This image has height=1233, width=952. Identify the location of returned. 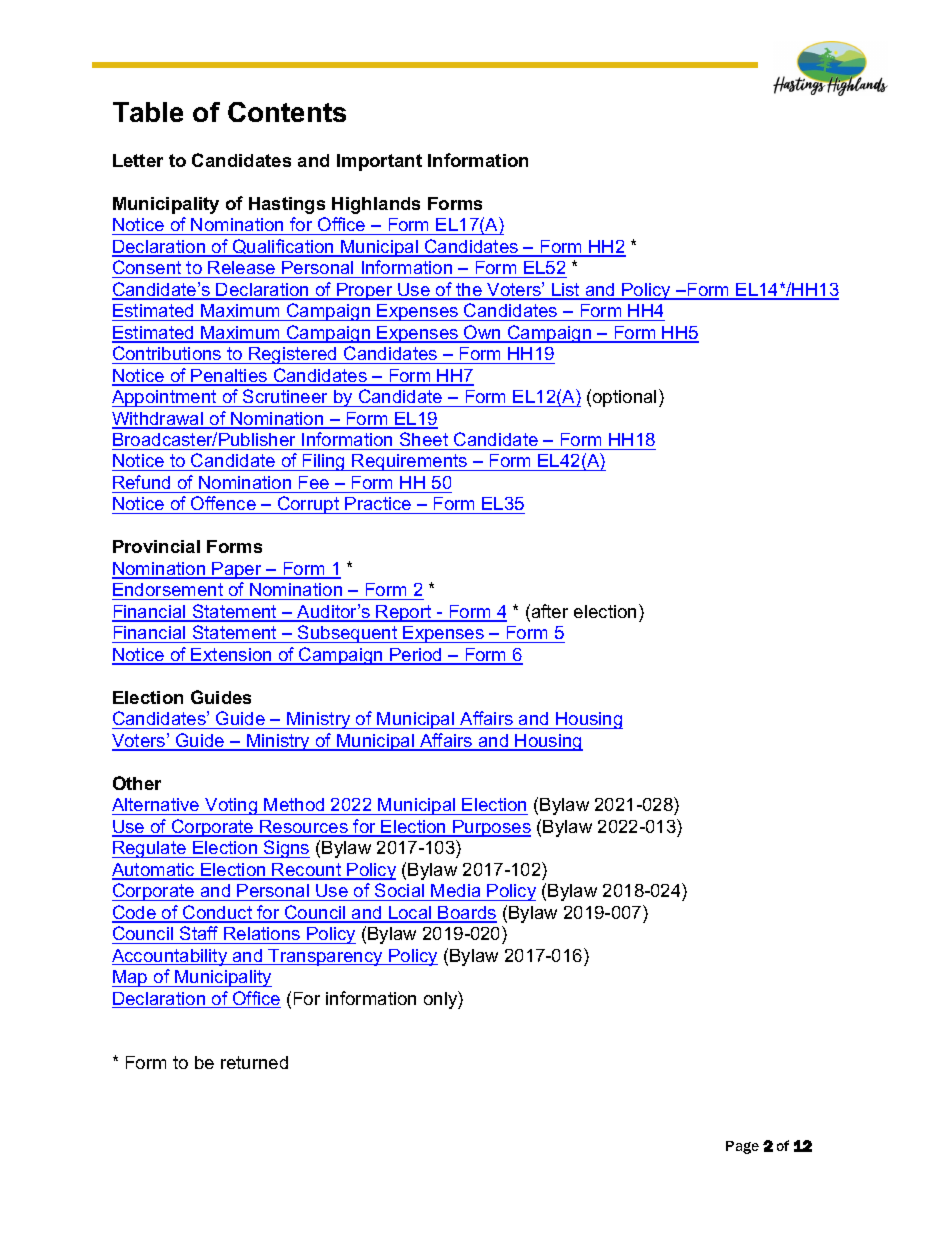
(254, 1062).
